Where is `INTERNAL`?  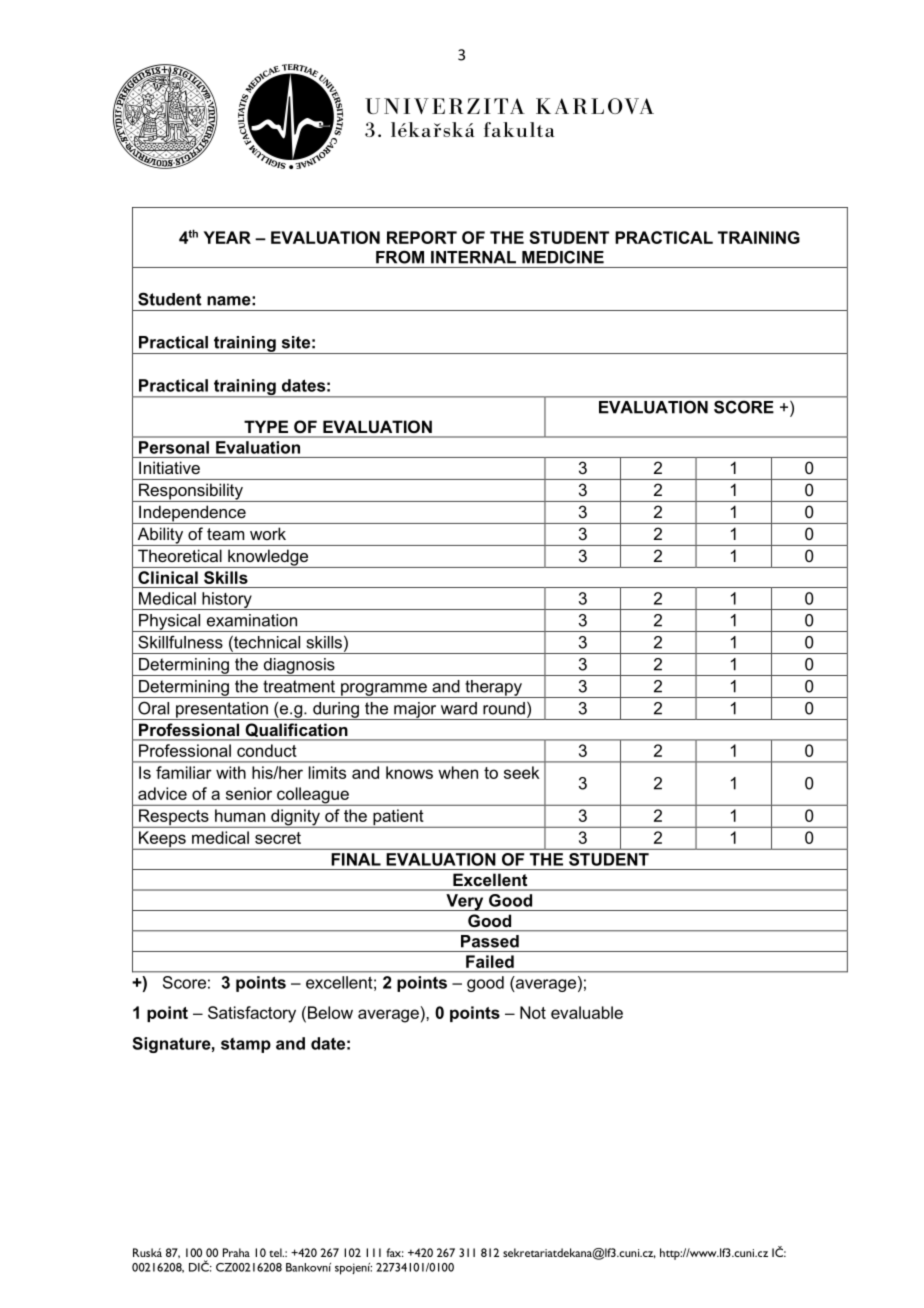 INTERNAL is located at coordinates (473, 257).
